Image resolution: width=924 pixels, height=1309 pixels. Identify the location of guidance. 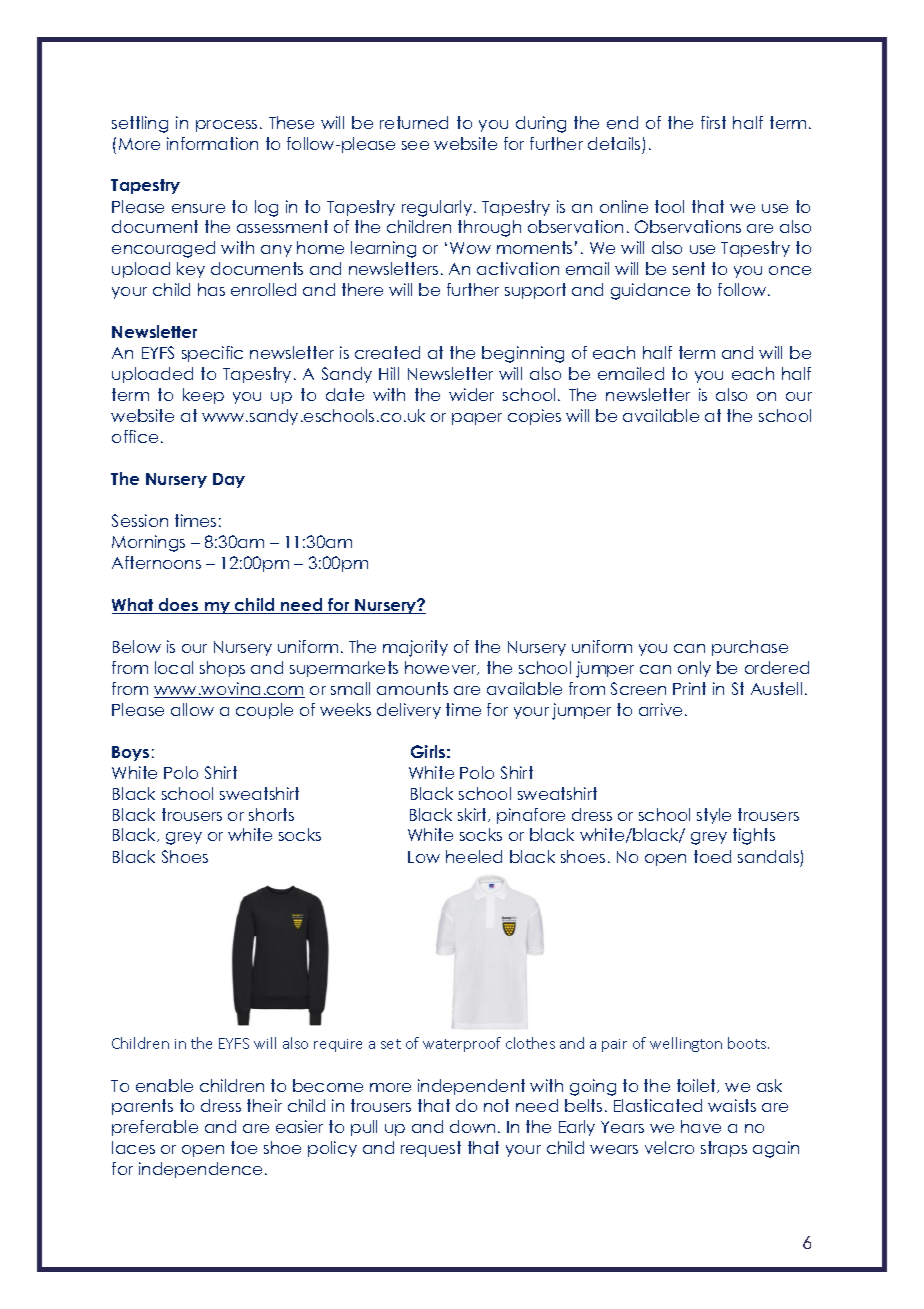
(650, 291).
